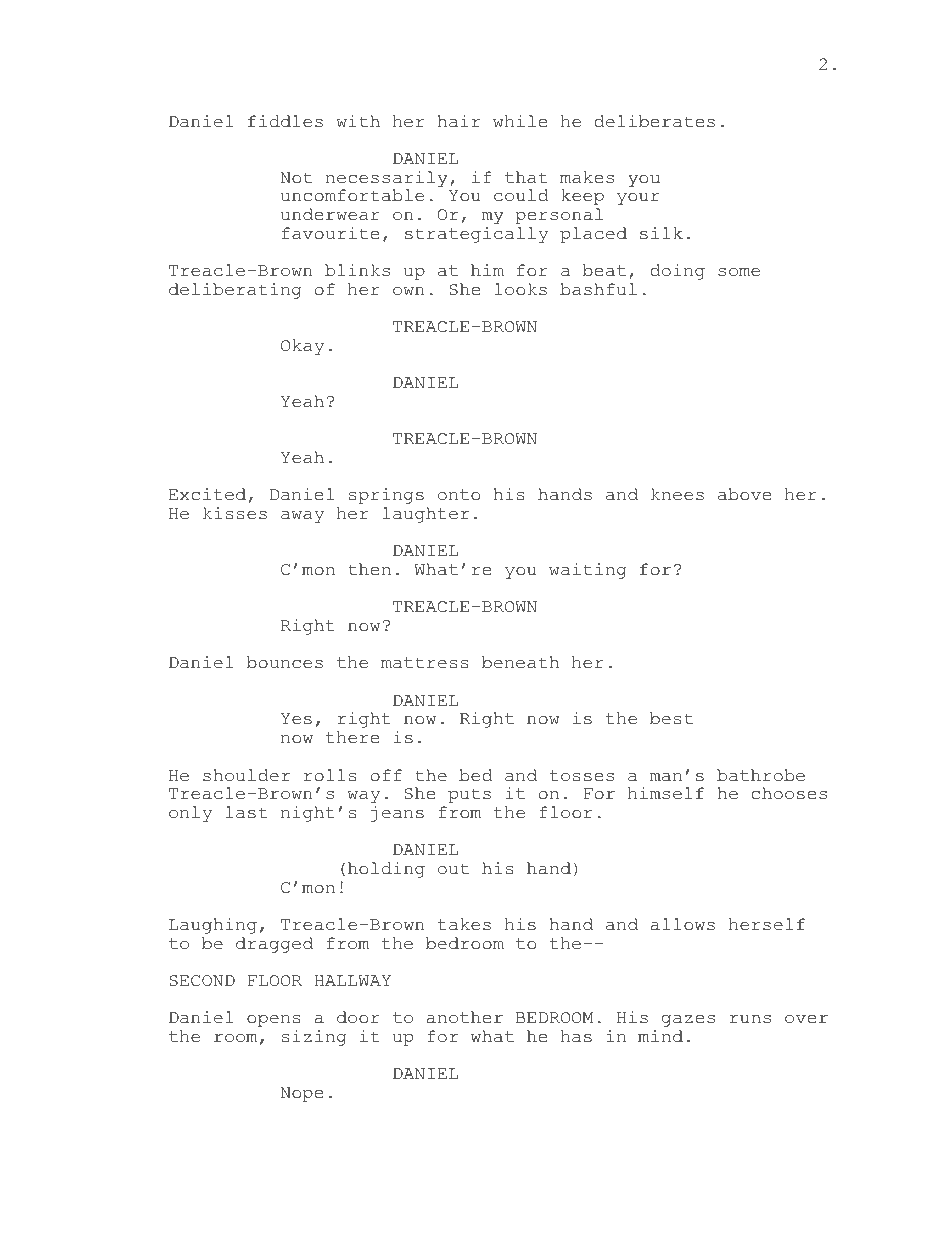 The width and height of the image is (952, 1233). I want to click on chooses, so click(789, 793).
